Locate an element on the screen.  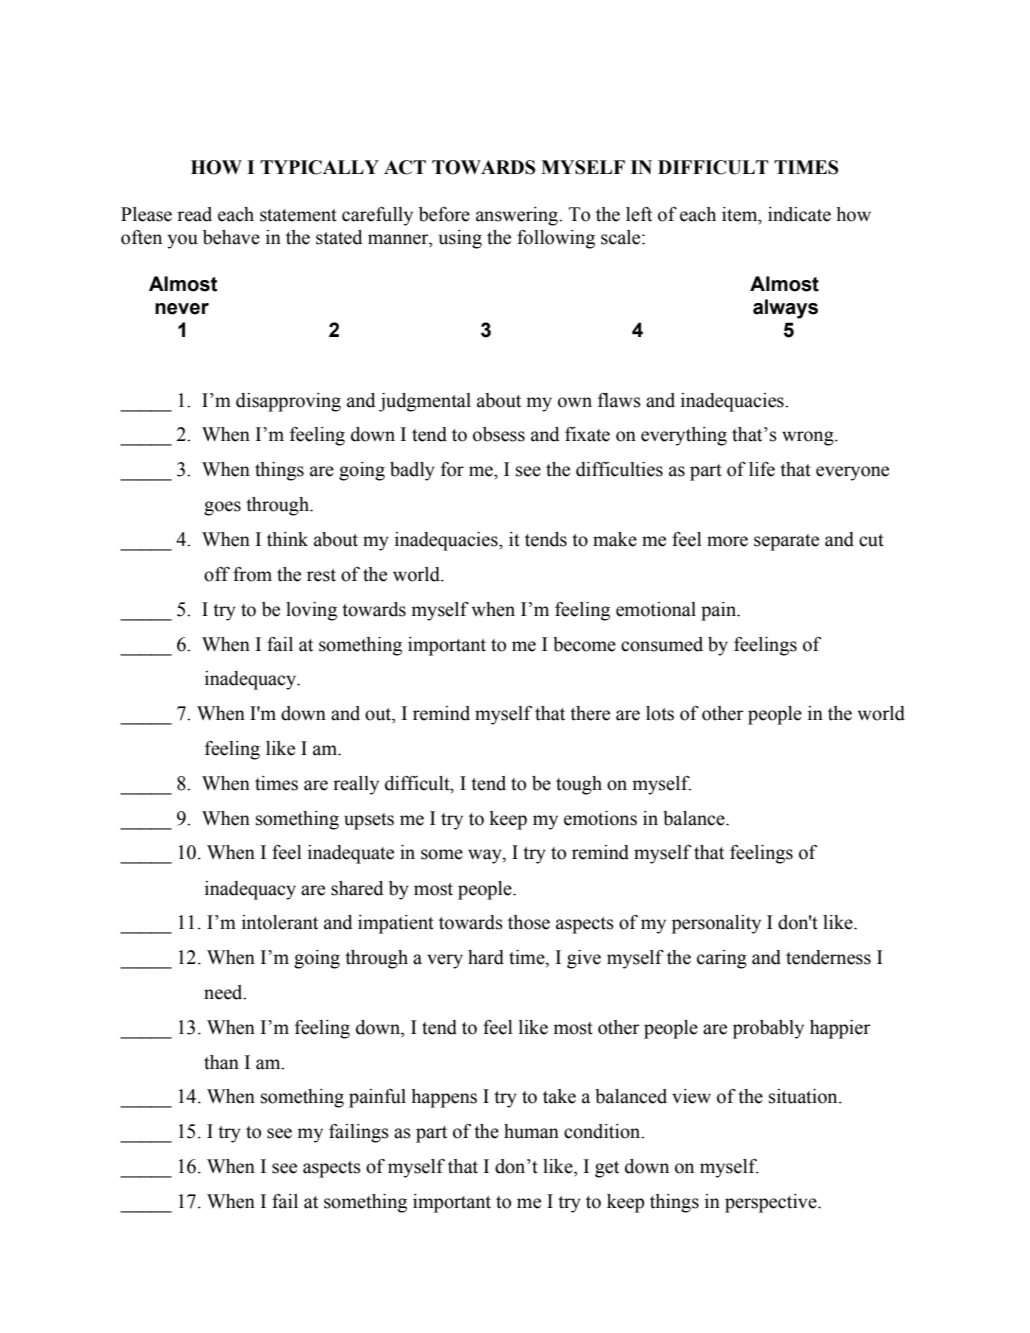
loving is located at coordinates (311, 611).
